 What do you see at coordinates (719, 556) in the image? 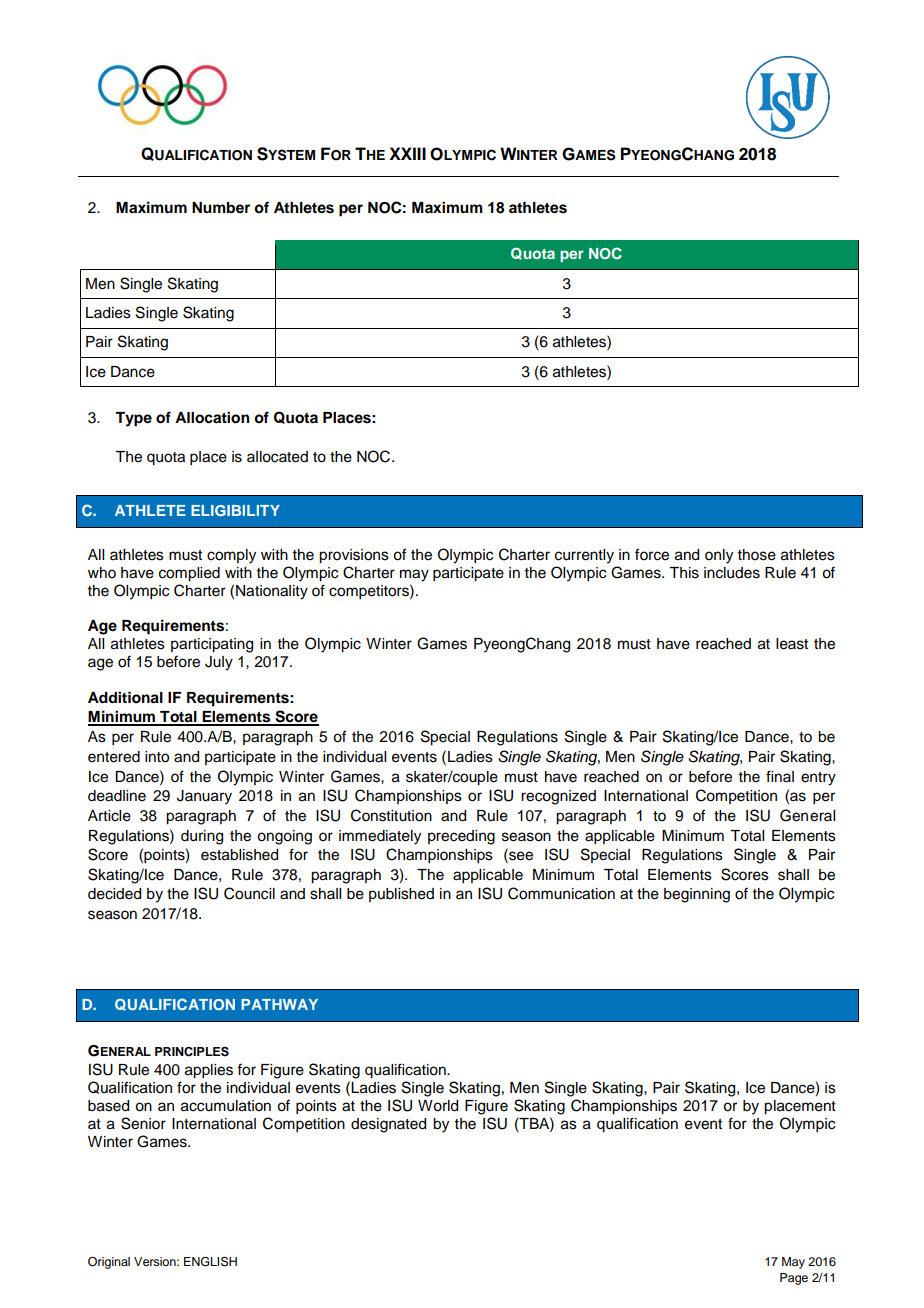
I see `only` at bounding box center [719, 556].
